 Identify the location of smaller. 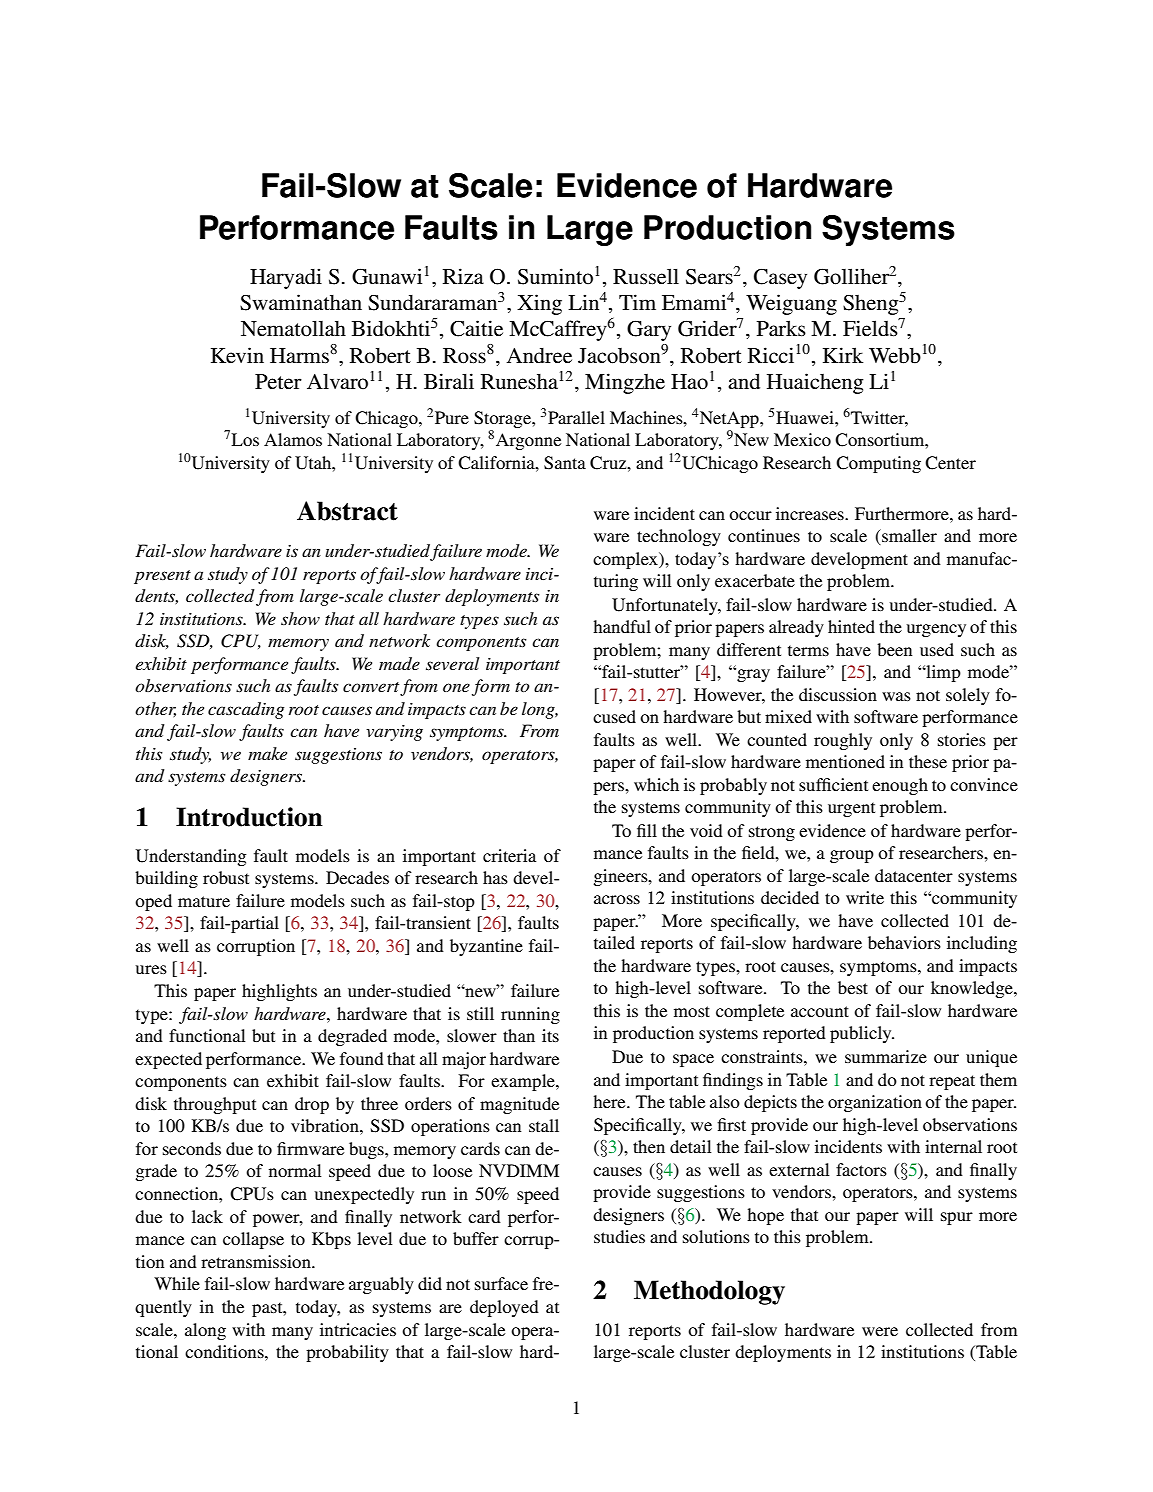
(908, 537).
